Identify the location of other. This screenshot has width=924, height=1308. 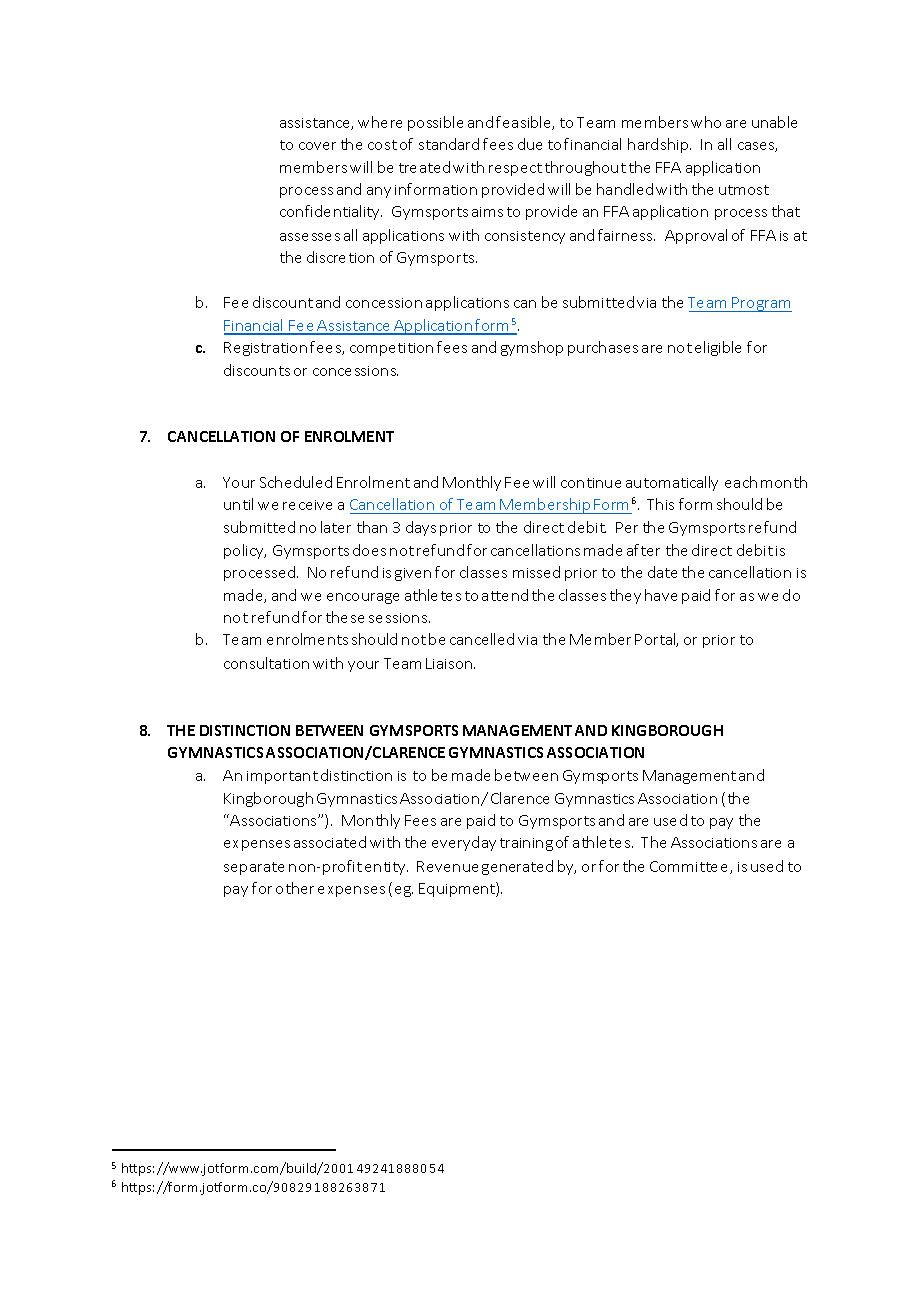
(295, 888).
